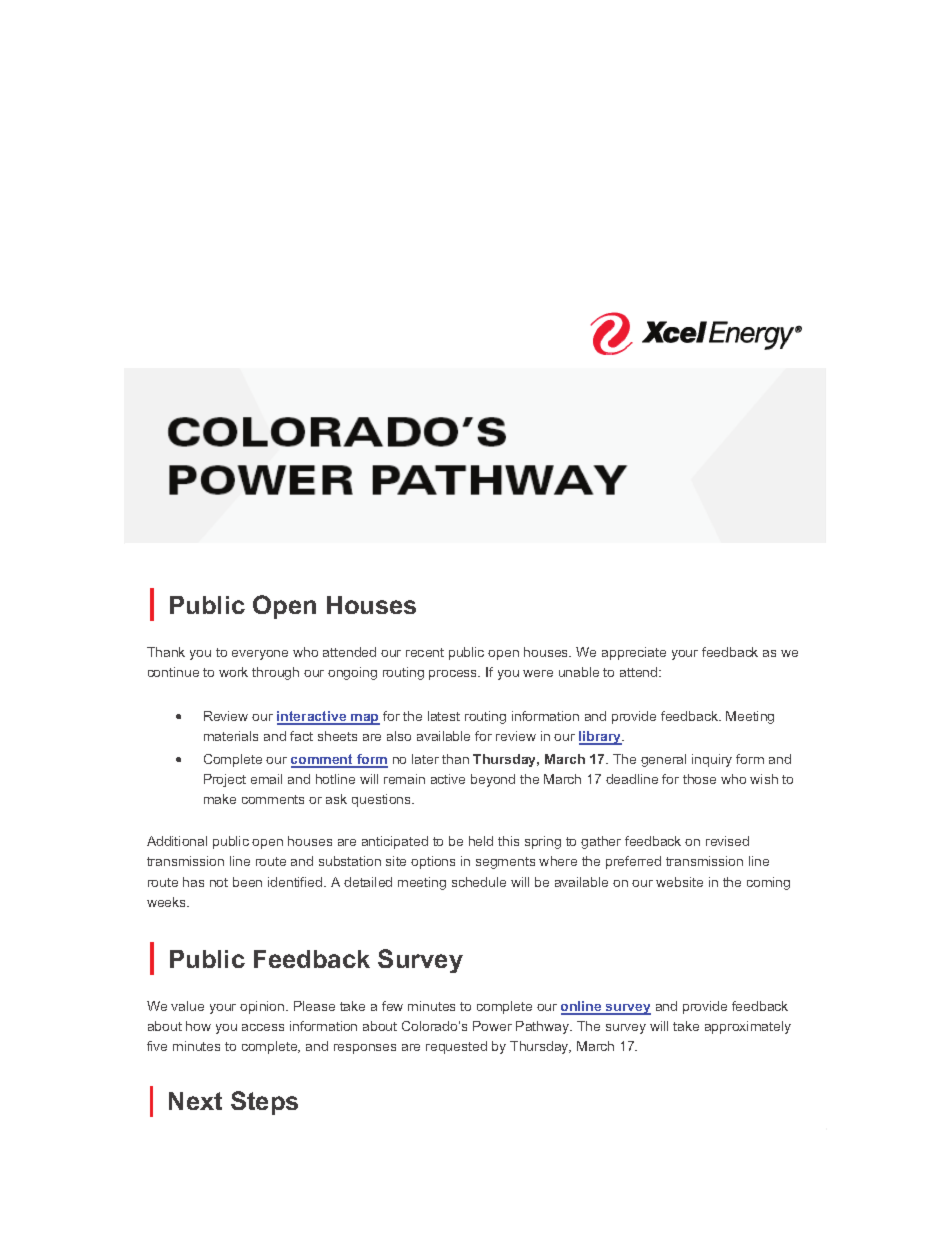 Image resolution: width=952 pixels, height=1233 pixels. Describe the element at coordinates (219, 882) in the image. I see `not` at that location.
